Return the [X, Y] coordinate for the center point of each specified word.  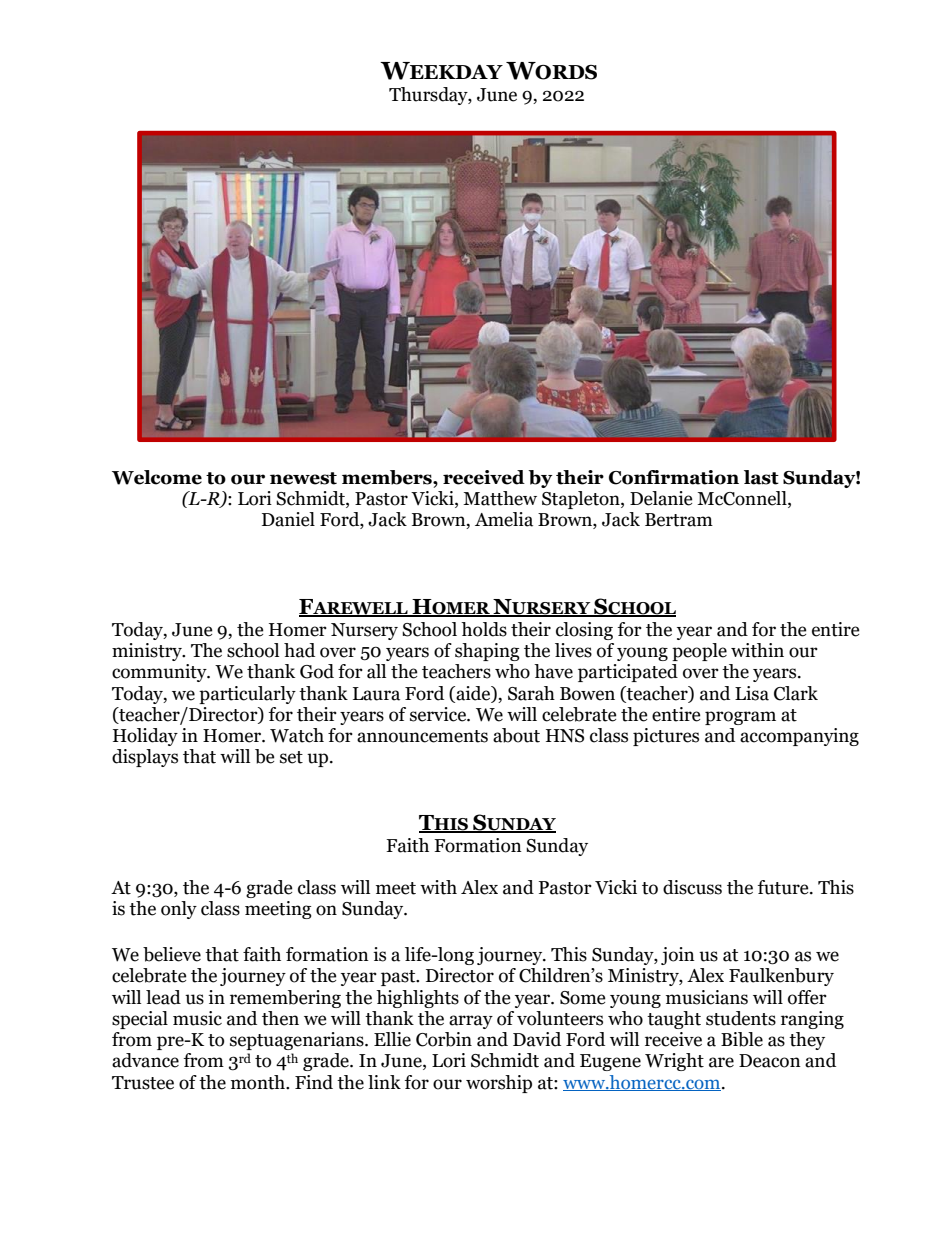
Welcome [157, 477]
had [299, 650]
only [179, 910]
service [439, 714]
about [516, 735]
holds [484, 629]
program [740, 718]
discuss [692, 887]
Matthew [500, 498]
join [678, 956]
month [259, 1082]
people [699, 652]
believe [172, 954]
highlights [417, 999]
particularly [247, 695]
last [761, 477]
